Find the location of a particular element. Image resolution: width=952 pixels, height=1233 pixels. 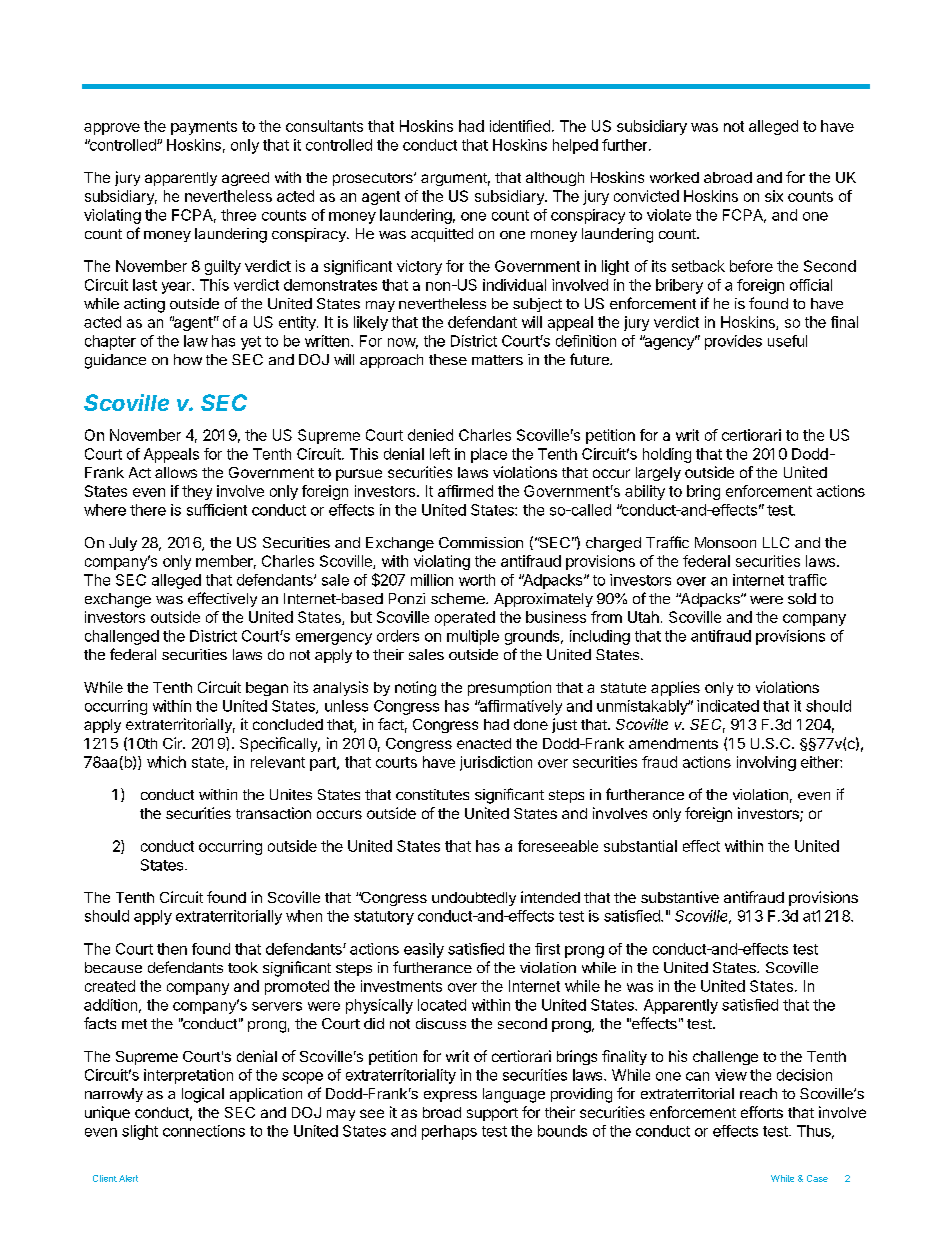

how is located at coordinates (188, 359).
